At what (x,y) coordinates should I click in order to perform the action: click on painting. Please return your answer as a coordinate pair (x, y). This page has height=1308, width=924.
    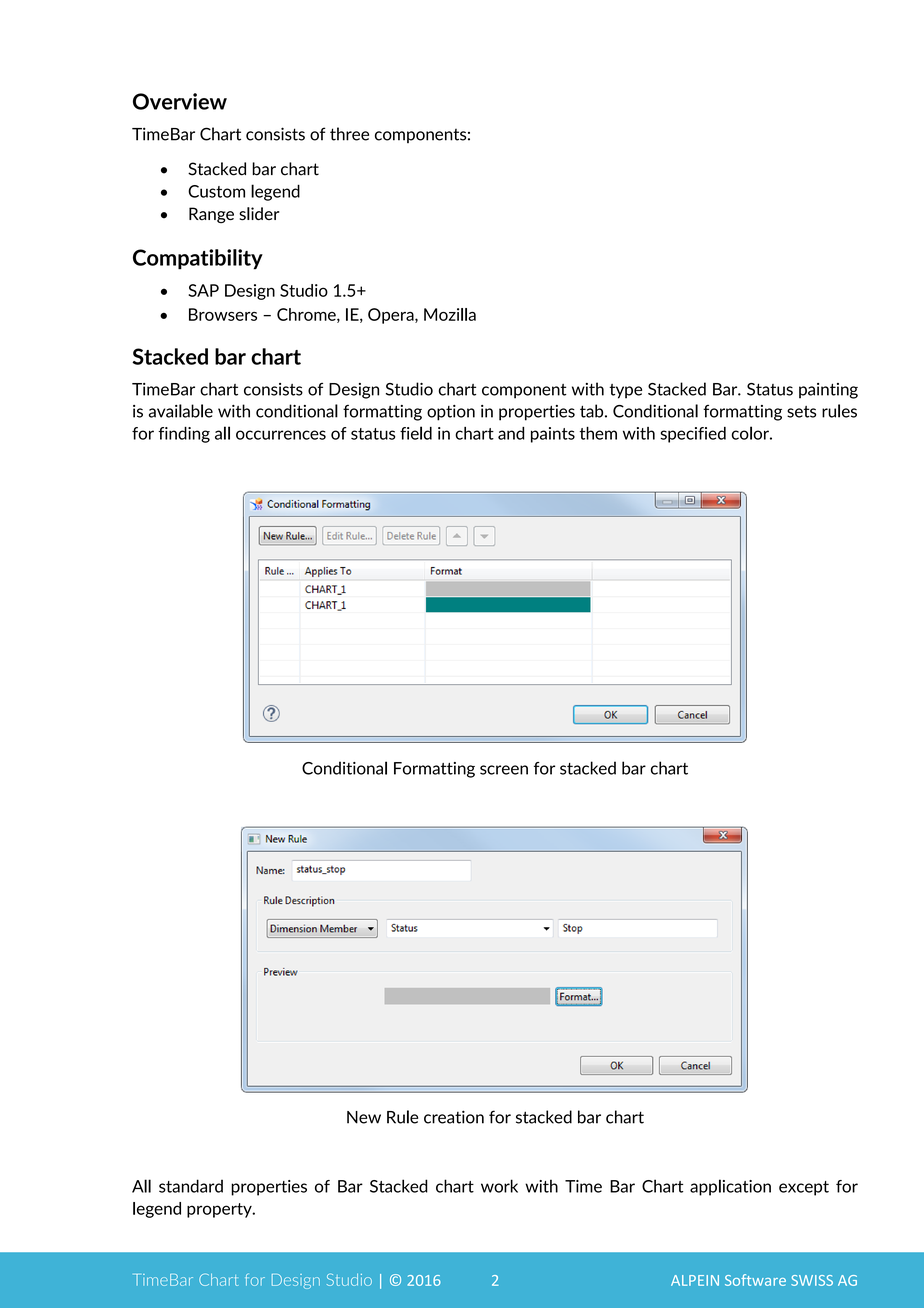
    Looking at the image, I should click on (828, 391).
